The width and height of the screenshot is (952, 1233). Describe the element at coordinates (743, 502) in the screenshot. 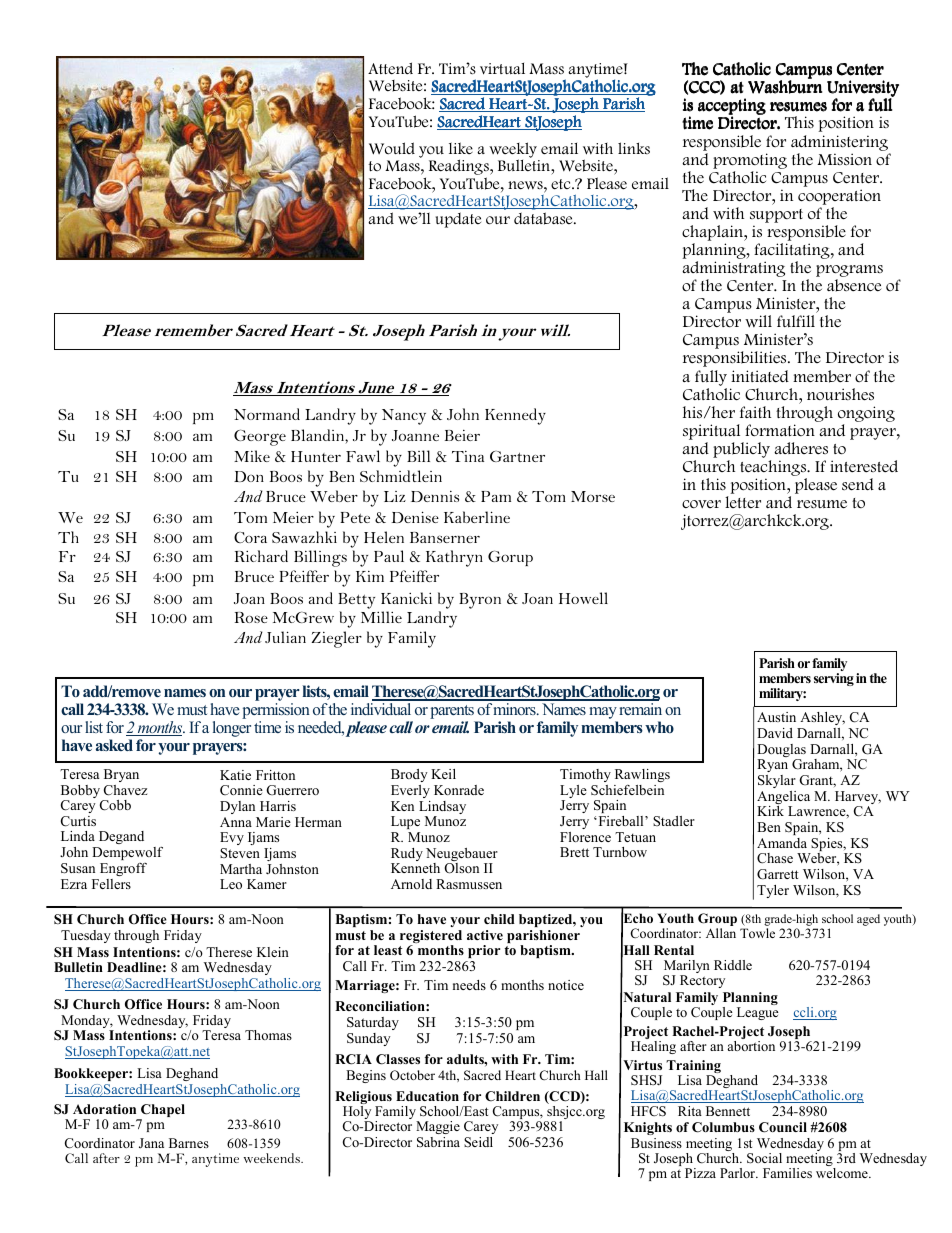

I see `letter` at that location.
